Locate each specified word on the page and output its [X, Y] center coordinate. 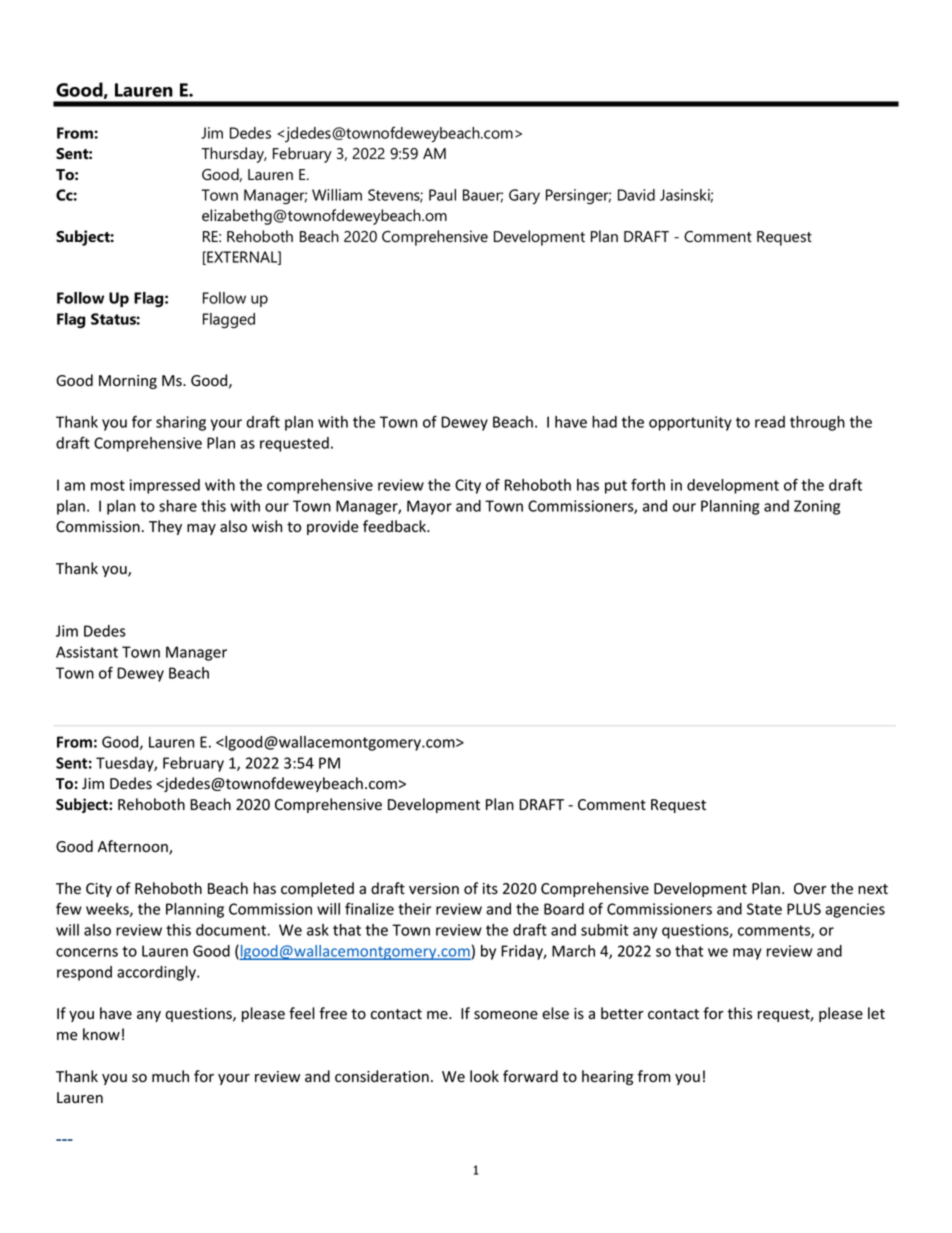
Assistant [87, 652]
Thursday [234, 155]
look [484, 1076]
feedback [395, 526]
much [170, 1076]
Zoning [817, 507]
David [636, 195]
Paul [442, 195]
